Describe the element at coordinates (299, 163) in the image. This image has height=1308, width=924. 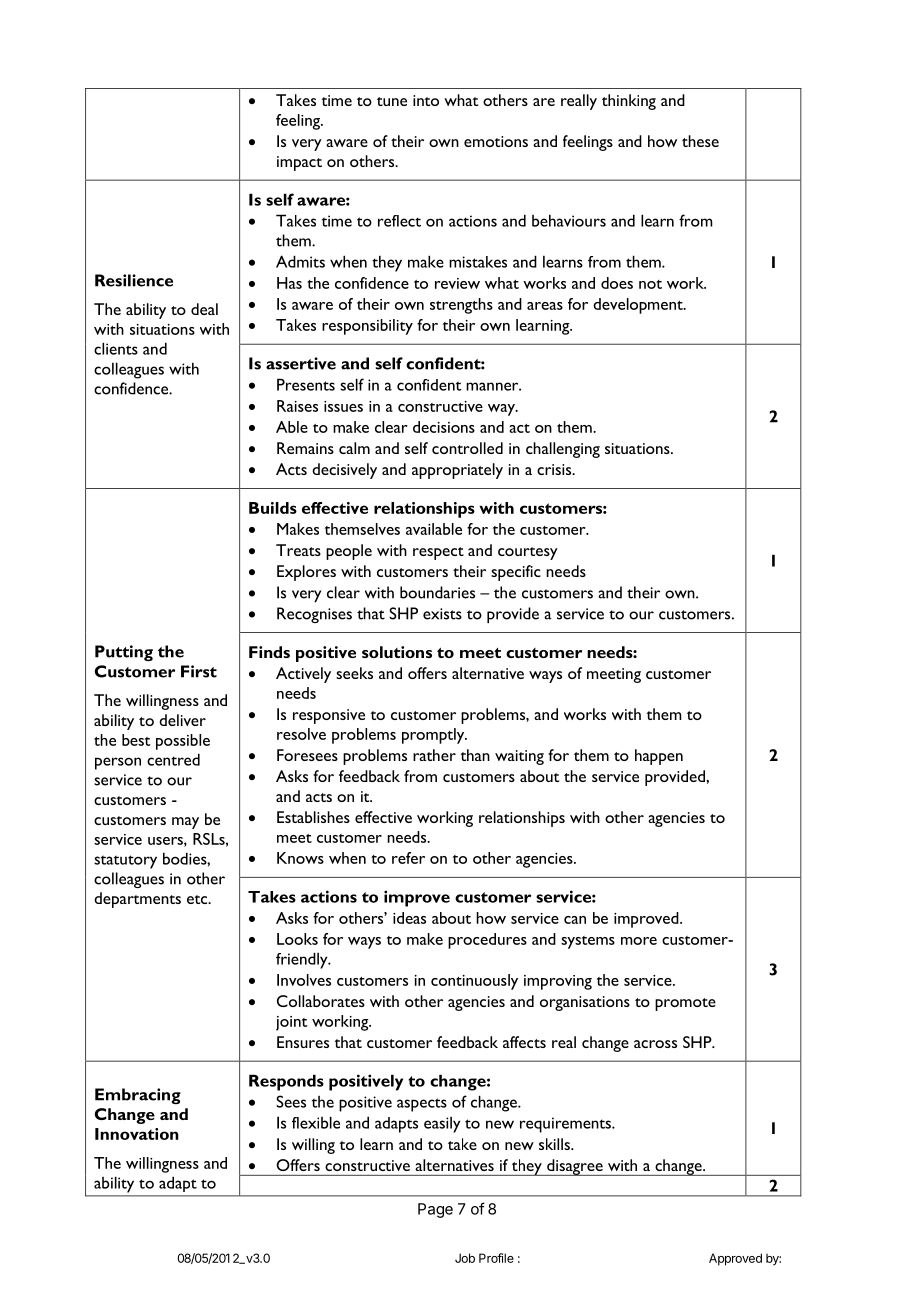
I see `impact` at that location.
